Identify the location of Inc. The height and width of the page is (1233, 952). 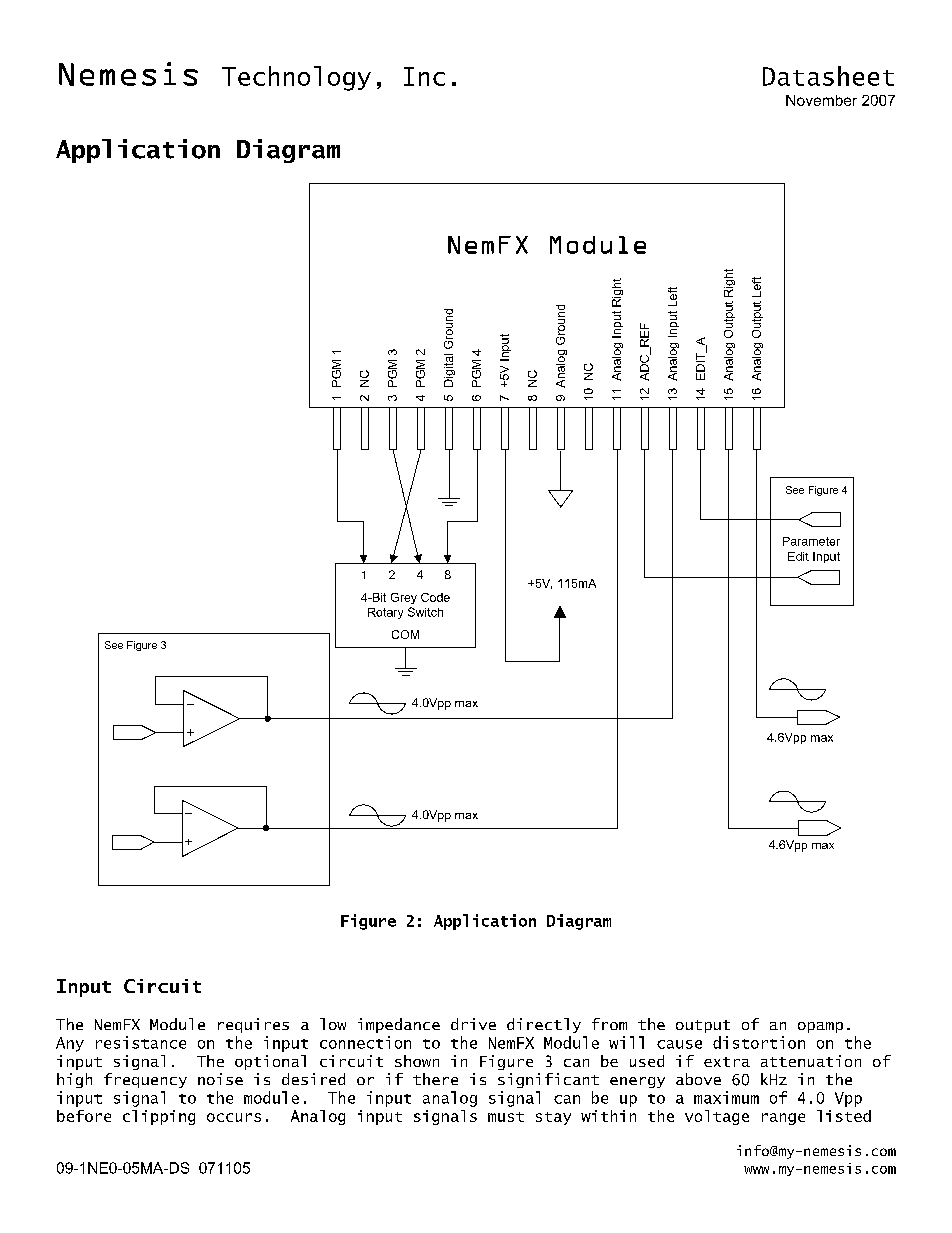
(424, 76).
